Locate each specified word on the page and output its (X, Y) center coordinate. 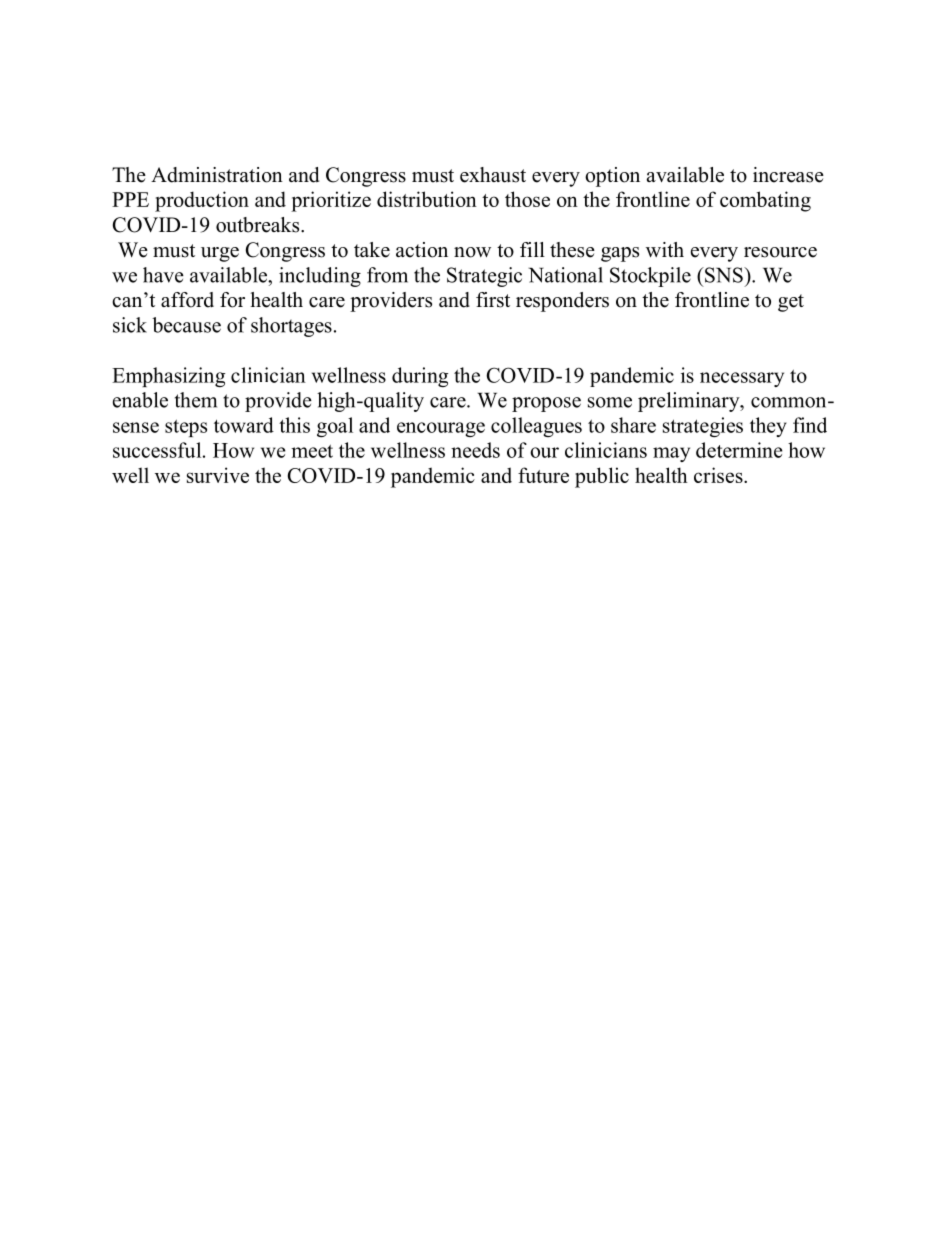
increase (788, 175)
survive (218, 475)
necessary (742, 379)
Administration (217, 175)
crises (719, 475)
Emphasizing (168, 377)
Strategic (484, 277)
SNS (724, 275)
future (543, 475)
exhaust (493, 175)
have (163, 275)
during (420, 377)
